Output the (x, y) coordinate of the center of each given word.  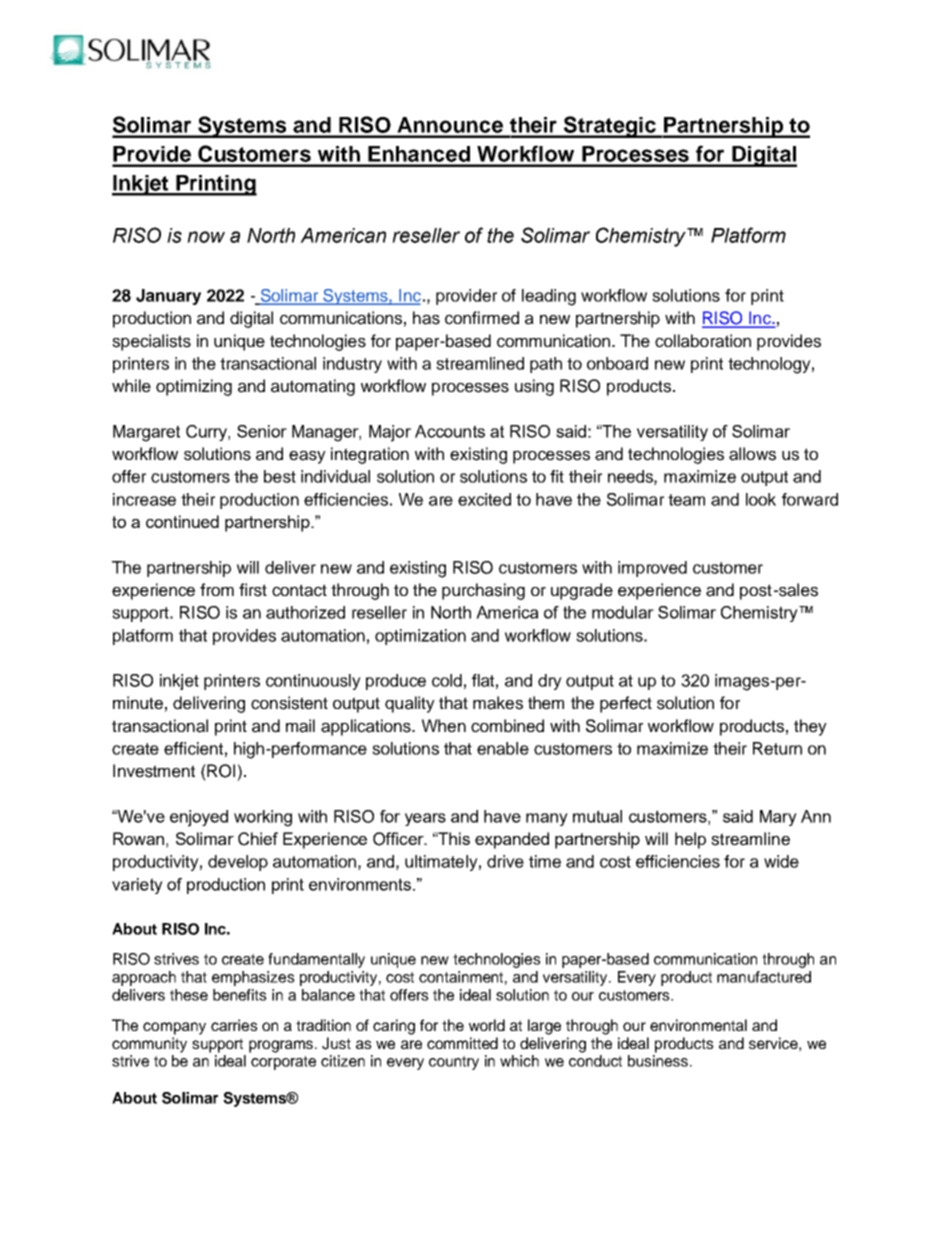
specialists (151, 342)
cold (447, 680)
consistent (289, 703)
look (761, 499)
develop (238, 863)
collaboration (703, 341)
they (810, 727)
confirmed (482, 318)
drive (505, 861)
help (690, 840)
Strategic (610, 127)
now (206, 237)
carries (234, 1025)
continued (182, 521)
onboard (617, 363)
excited (484, 499)
